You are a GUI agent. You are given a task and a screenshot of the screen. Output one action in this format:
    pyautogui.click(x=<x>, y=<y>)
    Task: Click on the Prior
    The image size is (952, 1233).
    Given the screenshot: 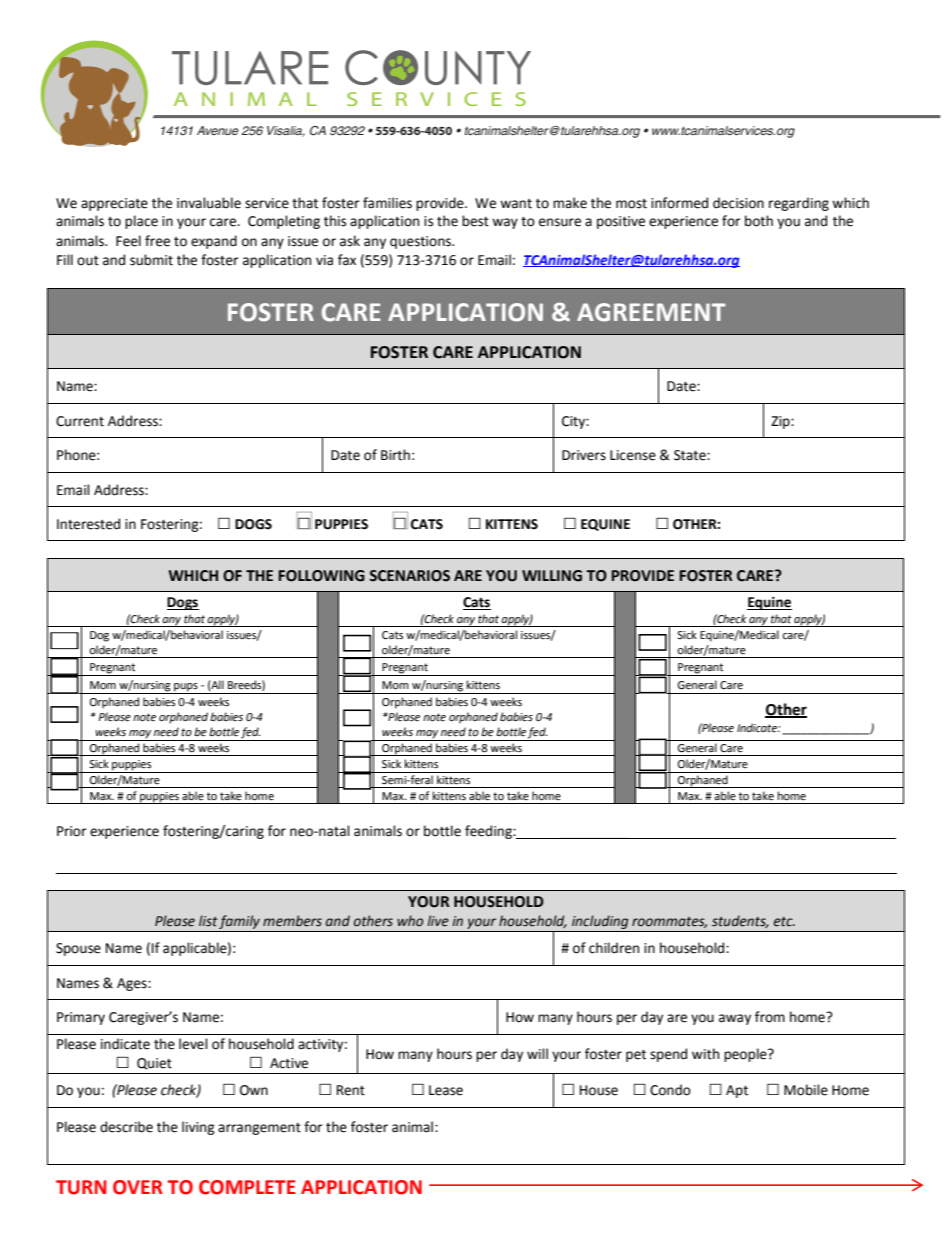 What is the action you would take?
    pyautogui.click(x=72, y=831)
